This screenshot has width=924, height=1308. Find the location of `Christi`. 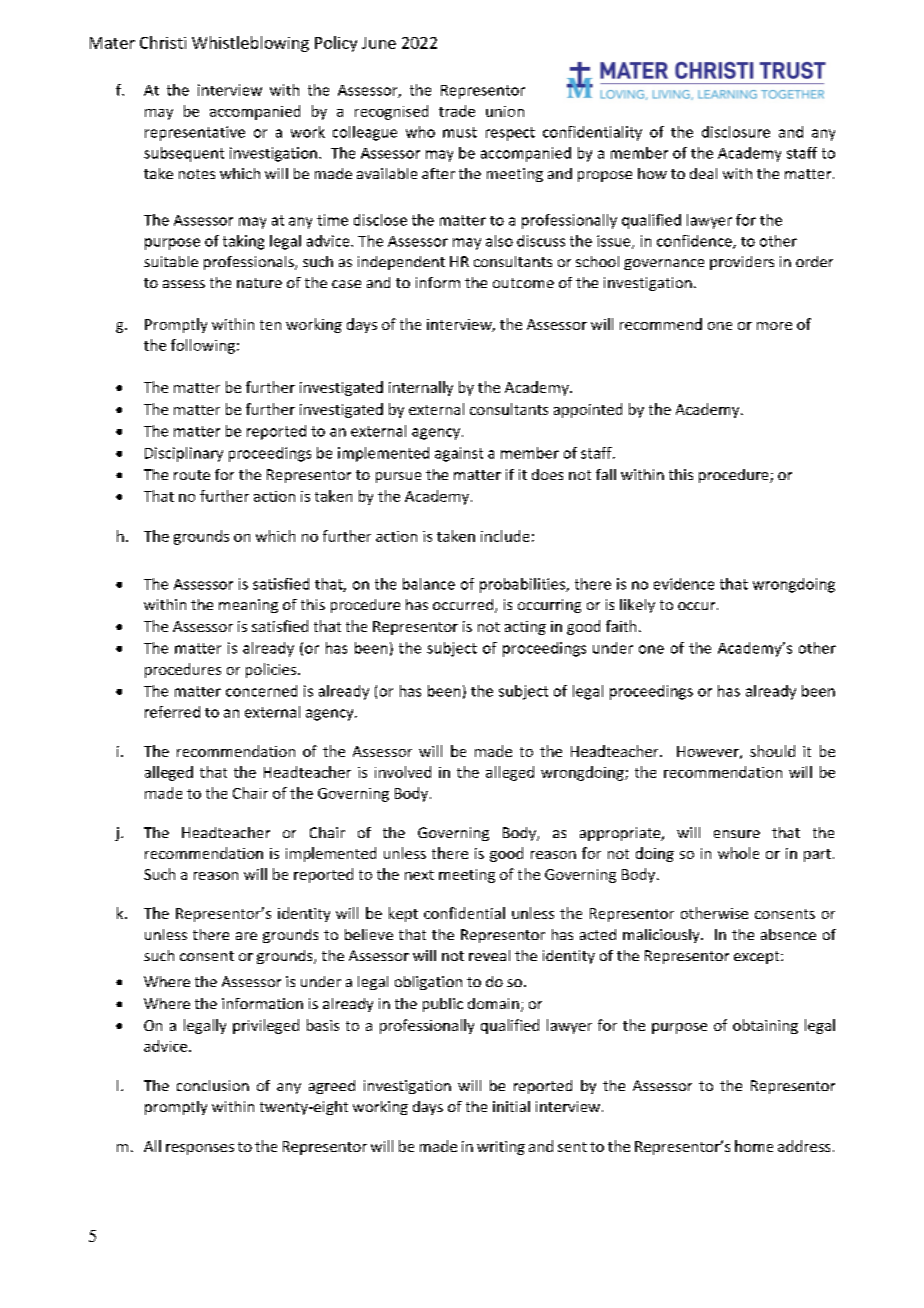

Christi is located at coordinates (163, 42).
